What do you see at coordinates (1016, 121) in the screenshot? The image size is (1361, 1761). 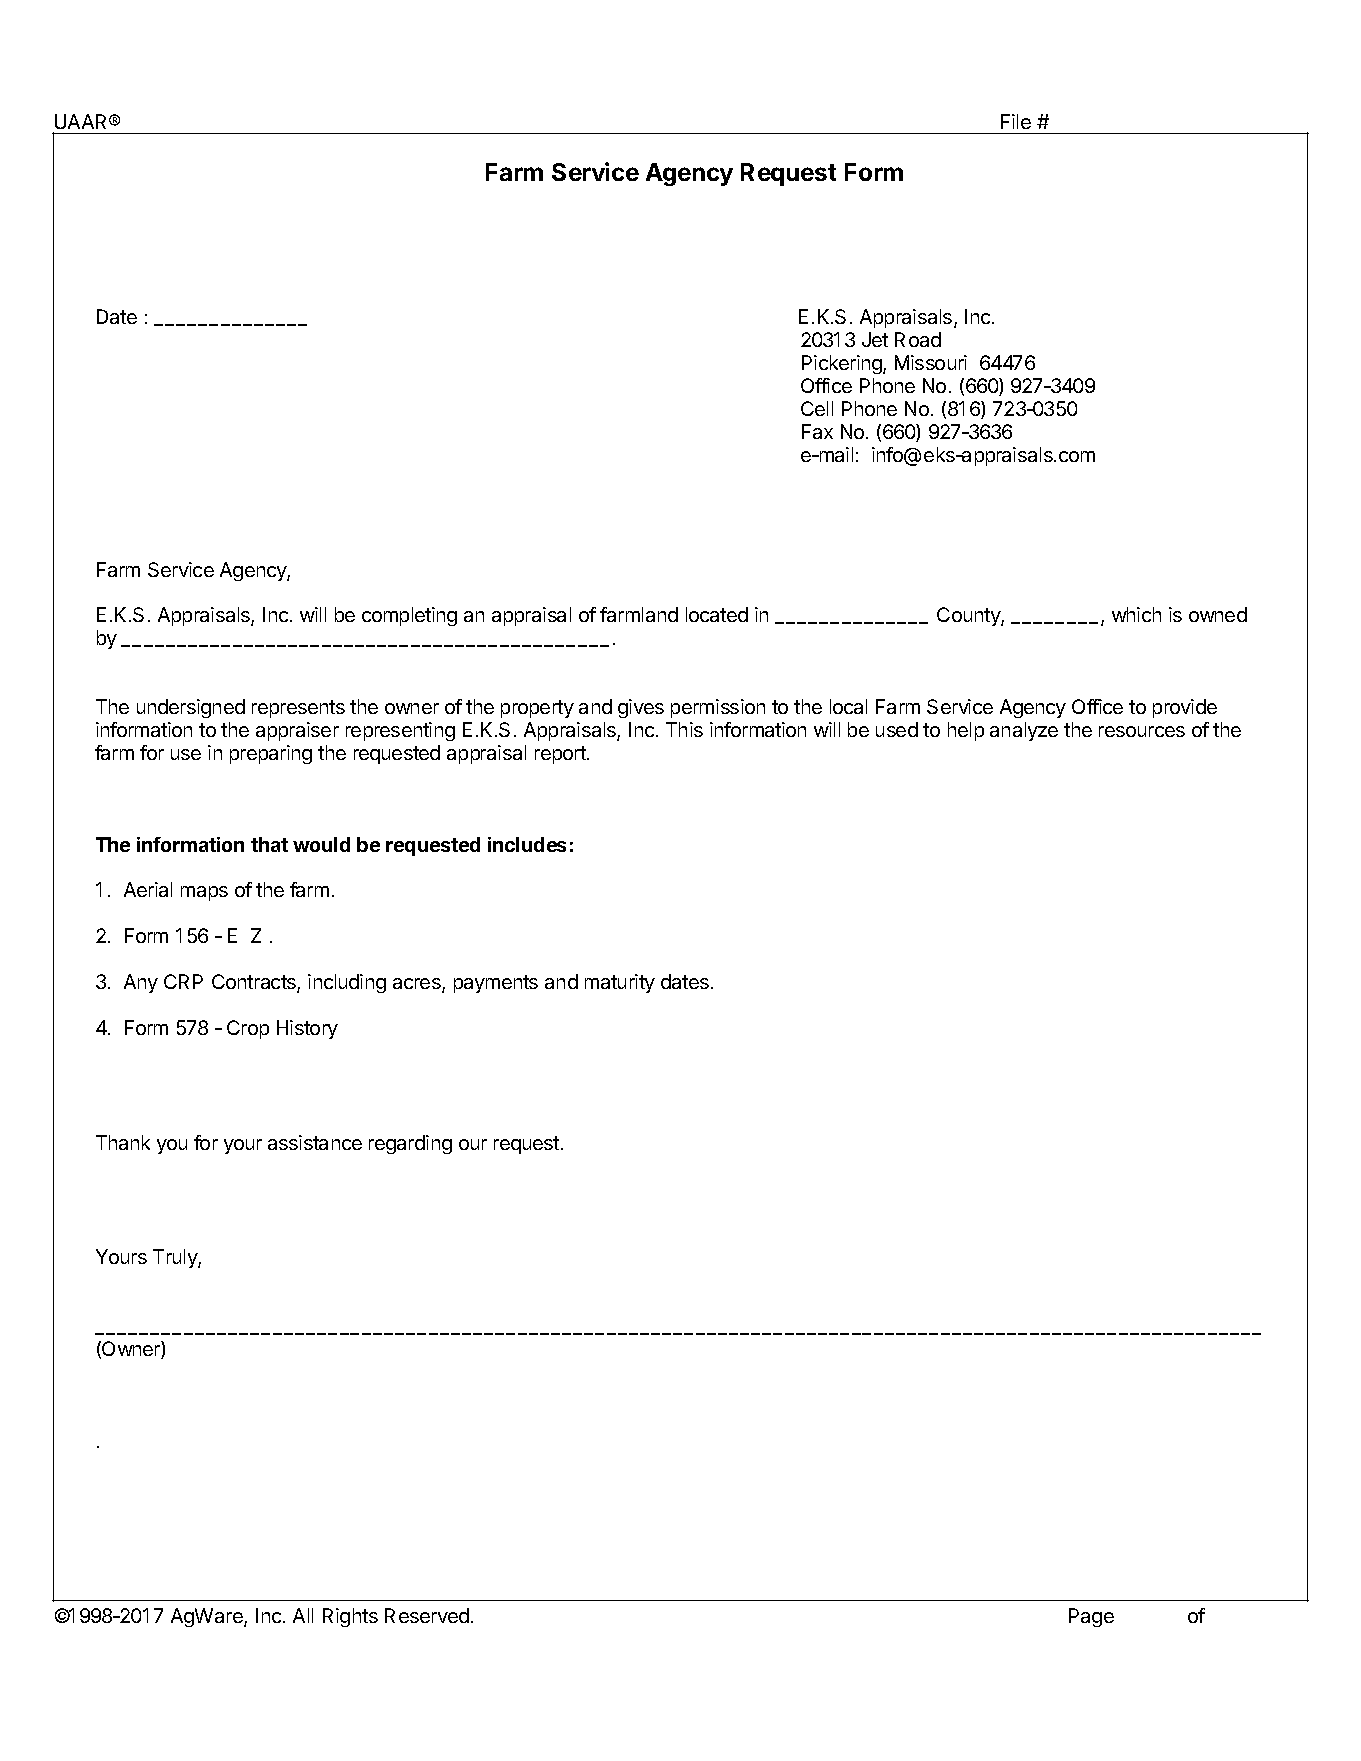 I see `File` at bounding box center [1016, 121].
